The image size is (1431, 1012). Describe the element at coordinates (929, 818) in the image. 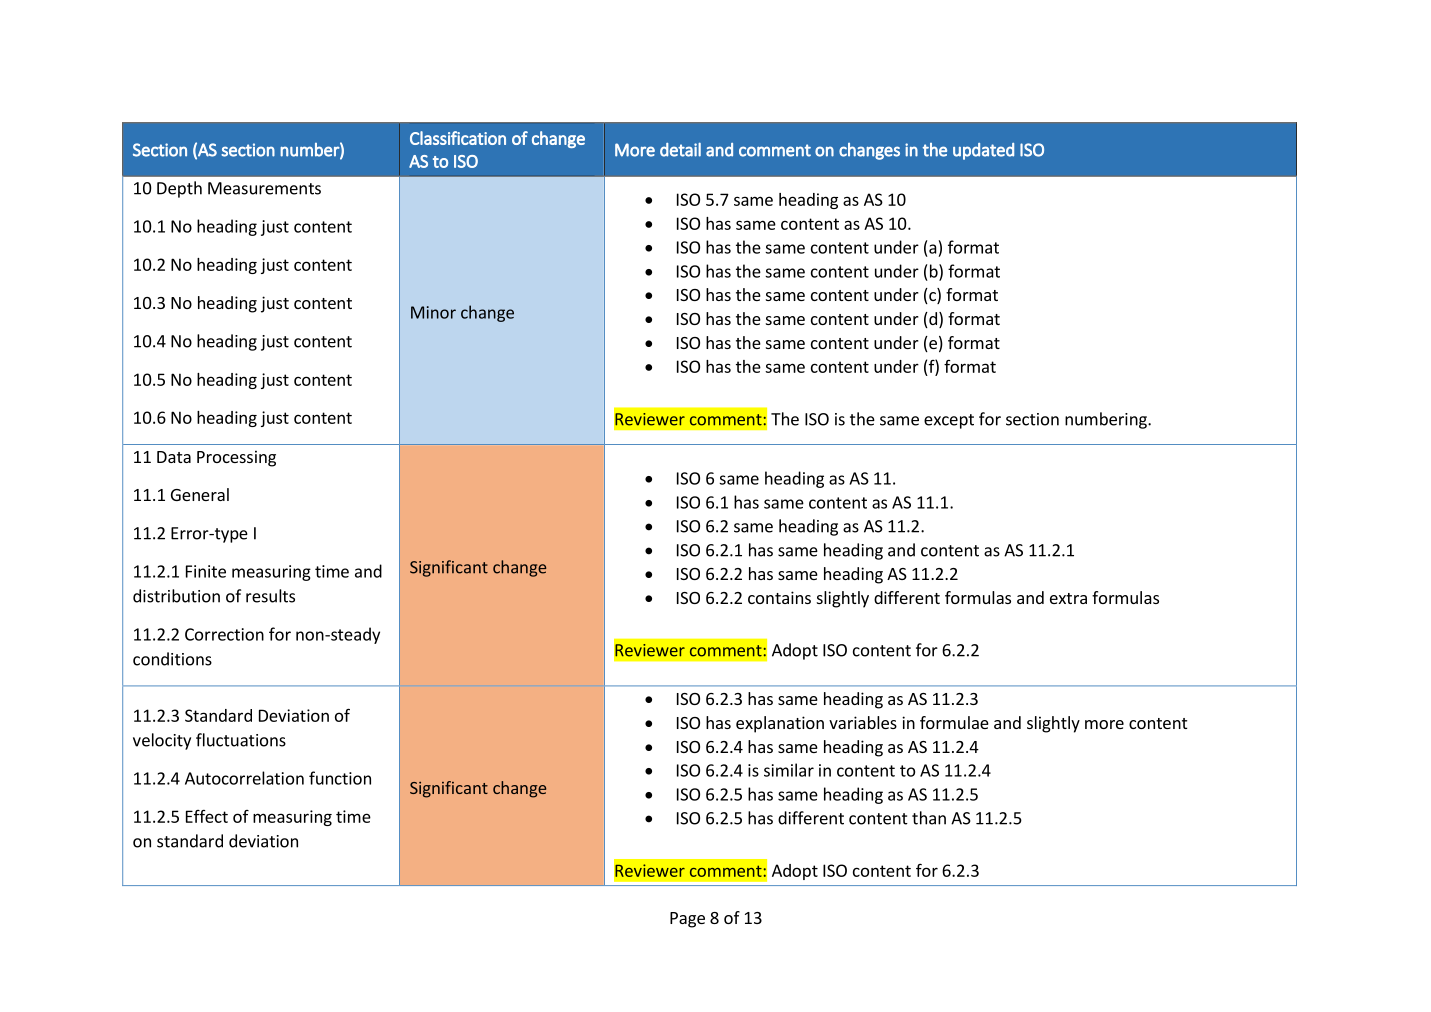

I see `than` at that location.
